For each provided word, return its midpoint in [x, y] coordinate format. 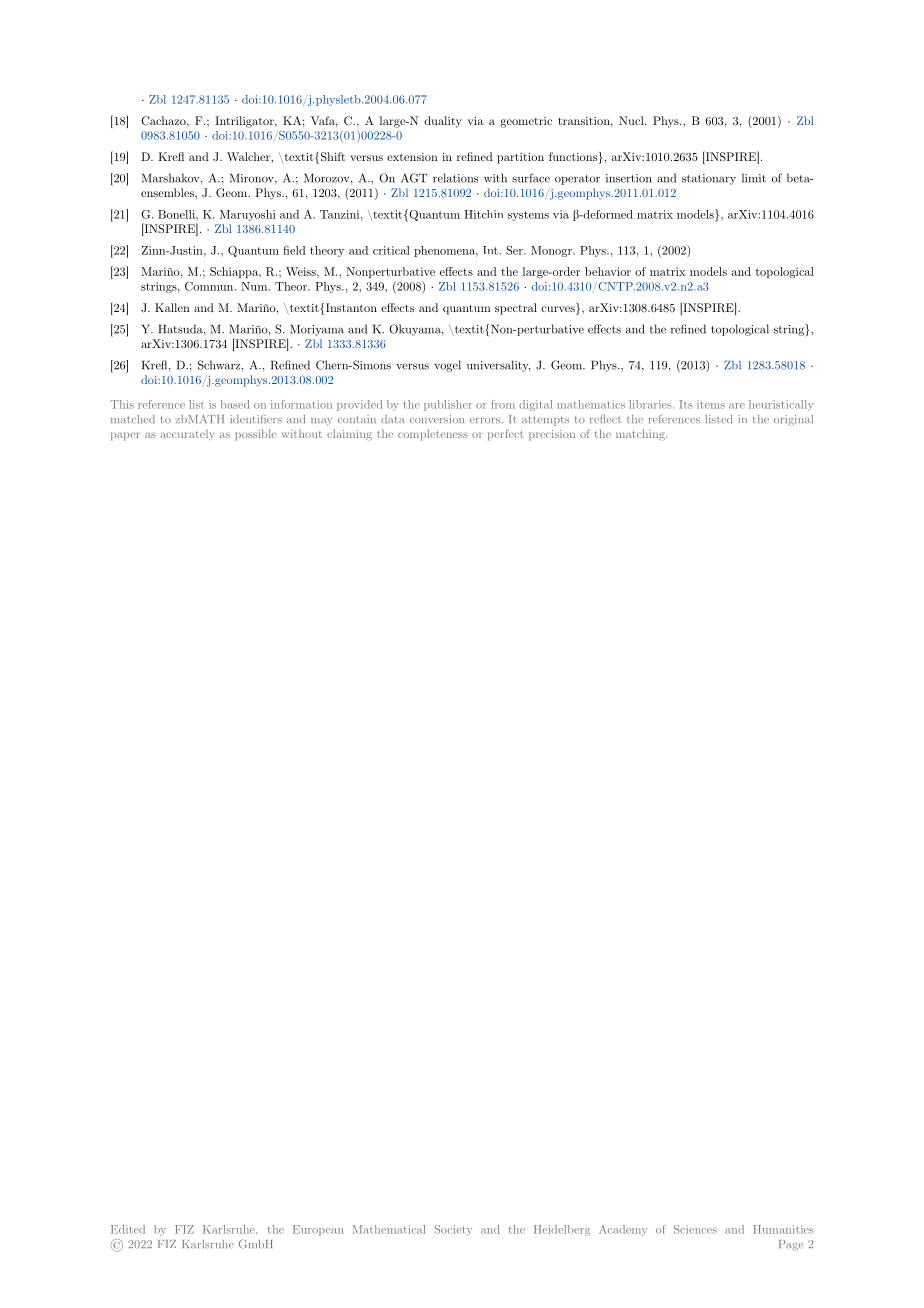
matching [641, 434]
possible [255, 435]
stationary [709, 179]
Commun [210, 286]
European [318, 1230]
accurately [187, 434]
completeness [433, 435]
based [235, 404]
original [793, 420]
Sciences [695, 1229]
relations [455, 178]
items [711, 404]
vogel [447, 366]
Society [453, 1230]
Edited [128, 1229]
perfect [505, 435]
